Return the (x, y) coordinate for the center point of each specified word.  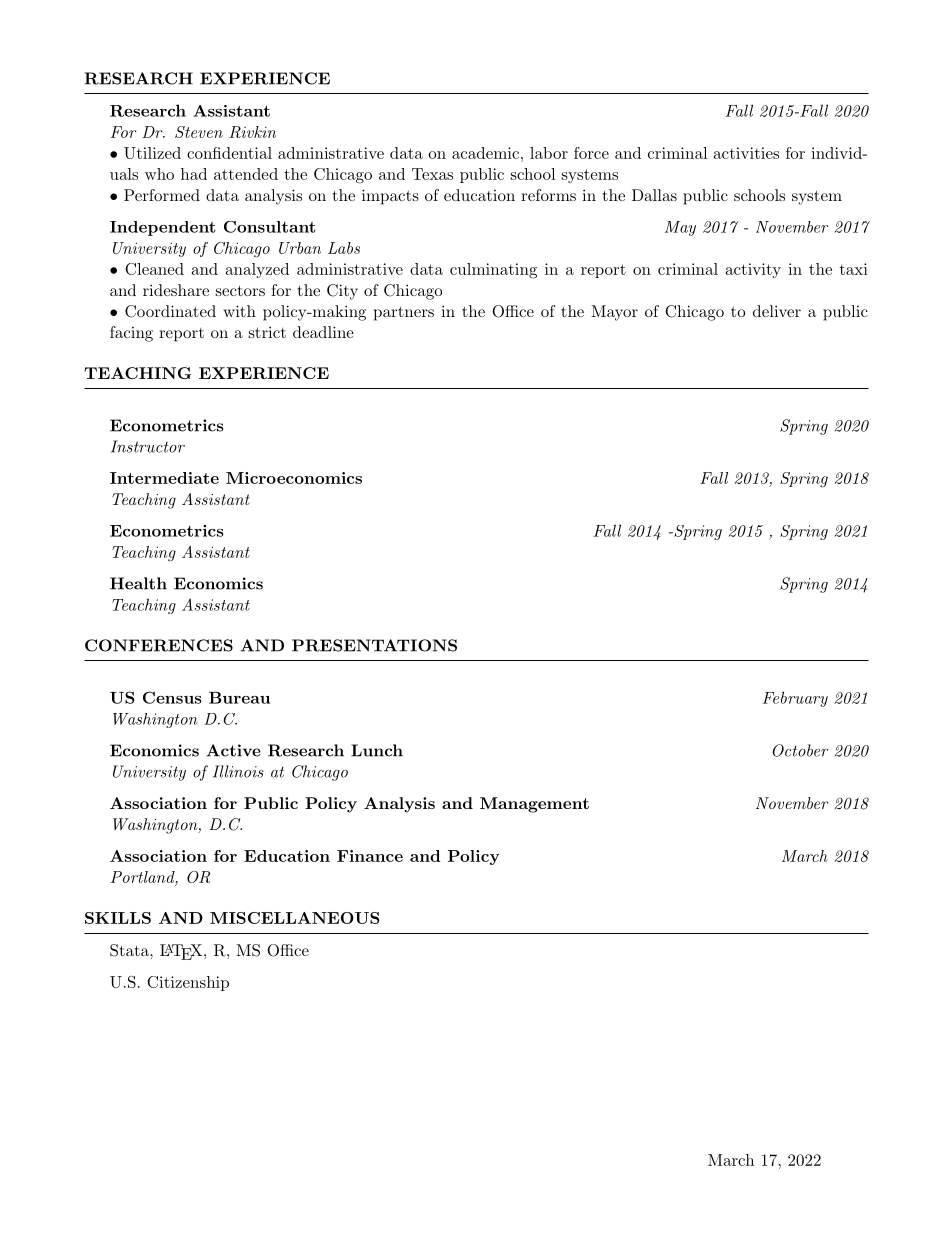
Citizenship (188, 983)
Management (534, 805)
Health (138, 583)
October (800, 750)
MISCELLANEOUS (294, 918)
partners (404, 313)
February (795, 699)
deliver (777, 311)
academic (485, 153)
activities (746, 153)
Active (233, 750)
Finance (370, 856)
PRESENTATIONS (374, 645)
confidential (229, 153)
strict (267, 332)
